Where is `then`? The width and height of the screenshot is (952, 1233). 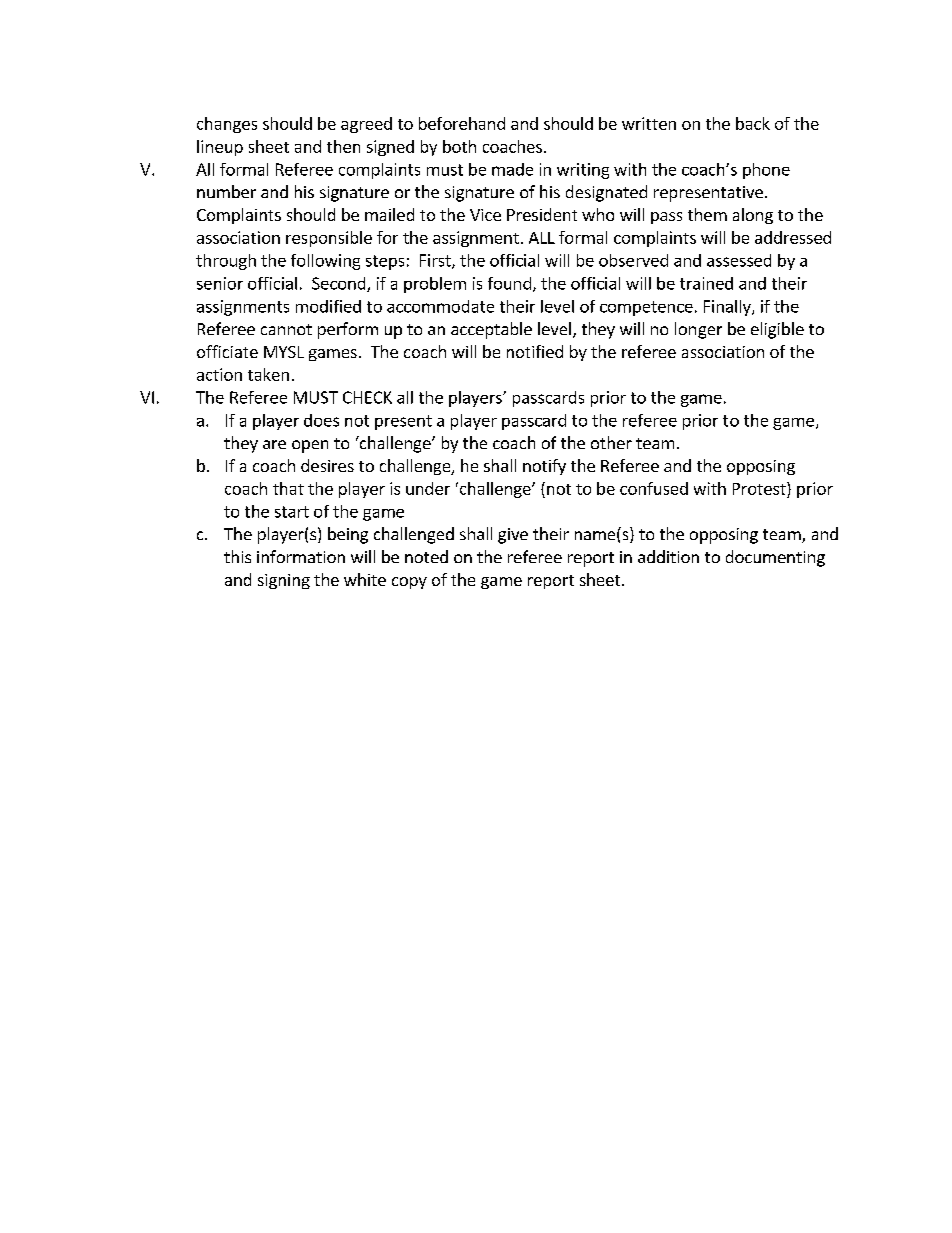
then is located at coordinates (343, 146).
